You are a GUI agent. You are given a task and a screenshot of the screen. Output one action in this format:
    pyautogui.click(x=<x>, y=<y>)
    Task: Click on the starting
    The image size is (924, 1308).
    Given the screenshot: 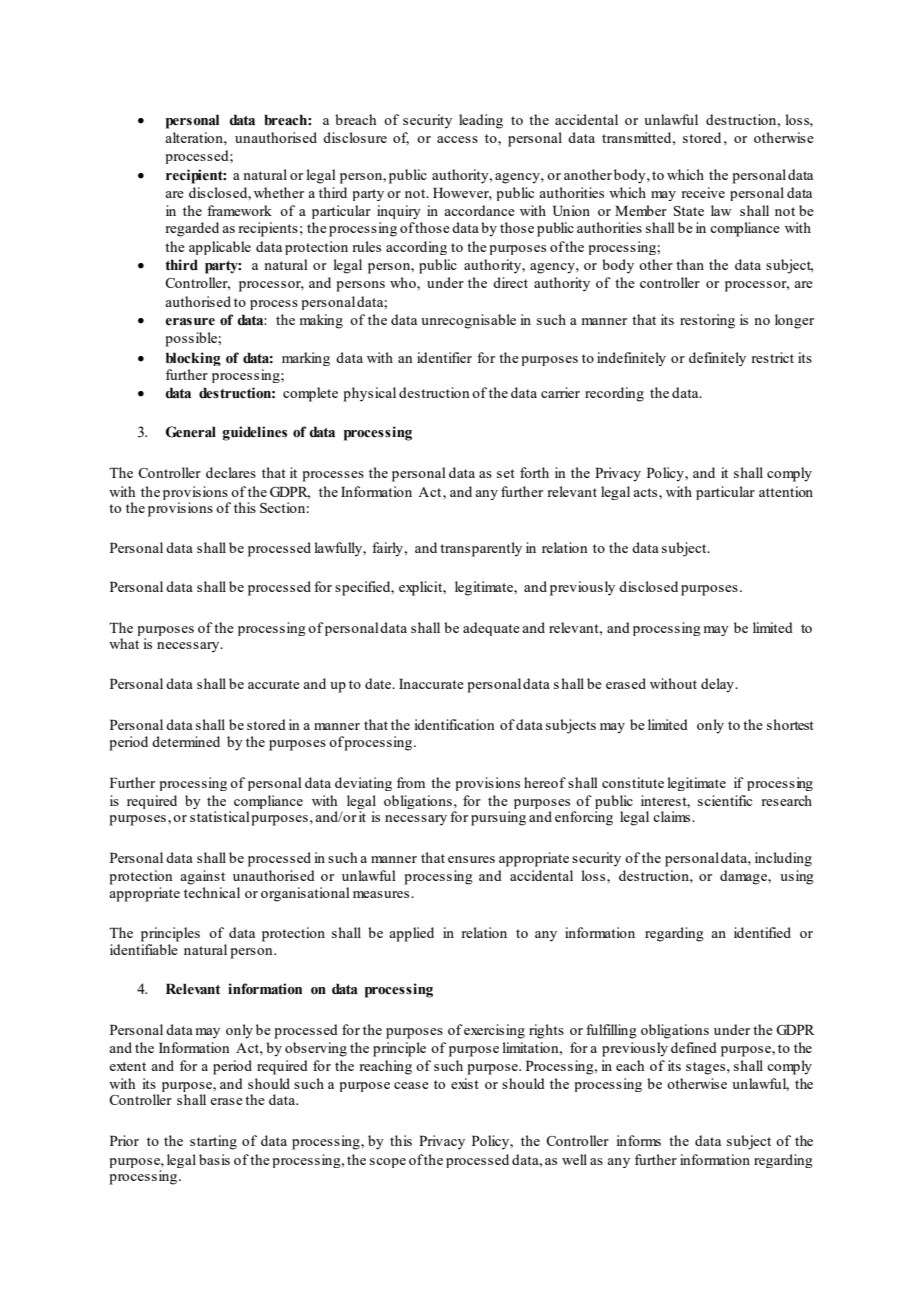 What is the action you would take?
    pyautogui.click(x=213, y=1142)
